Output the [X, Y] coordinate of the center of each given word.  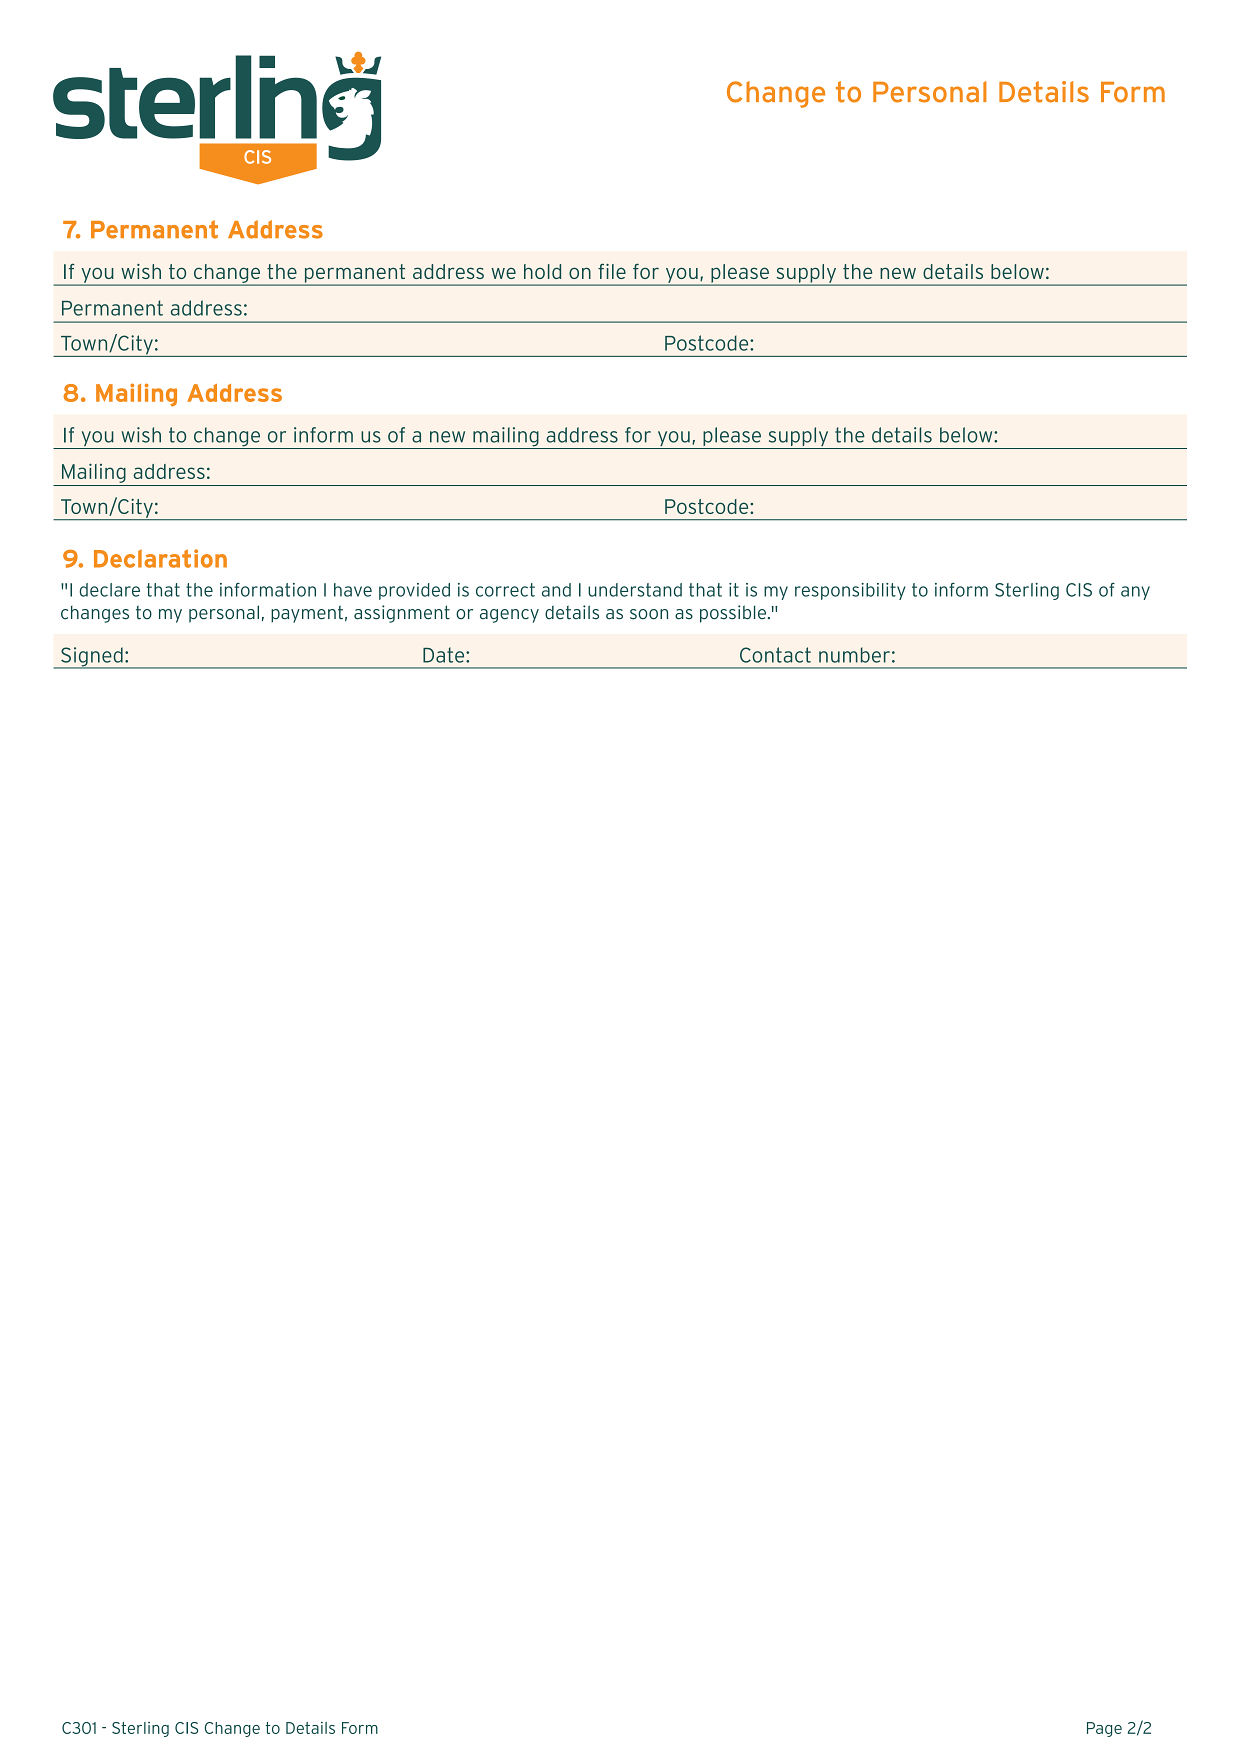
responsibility [850, 591]
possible [733, 614]
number [854, 655]
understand [635, 590]
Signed [92, 658]
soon [649, 614]
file [612, 271]
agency [509, 616]
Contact [775, 655]
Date [445, 655]
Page [1104, 1729]
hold [542, 271]
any [1135, 593]
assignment [402, 614]
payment [307, 614]
